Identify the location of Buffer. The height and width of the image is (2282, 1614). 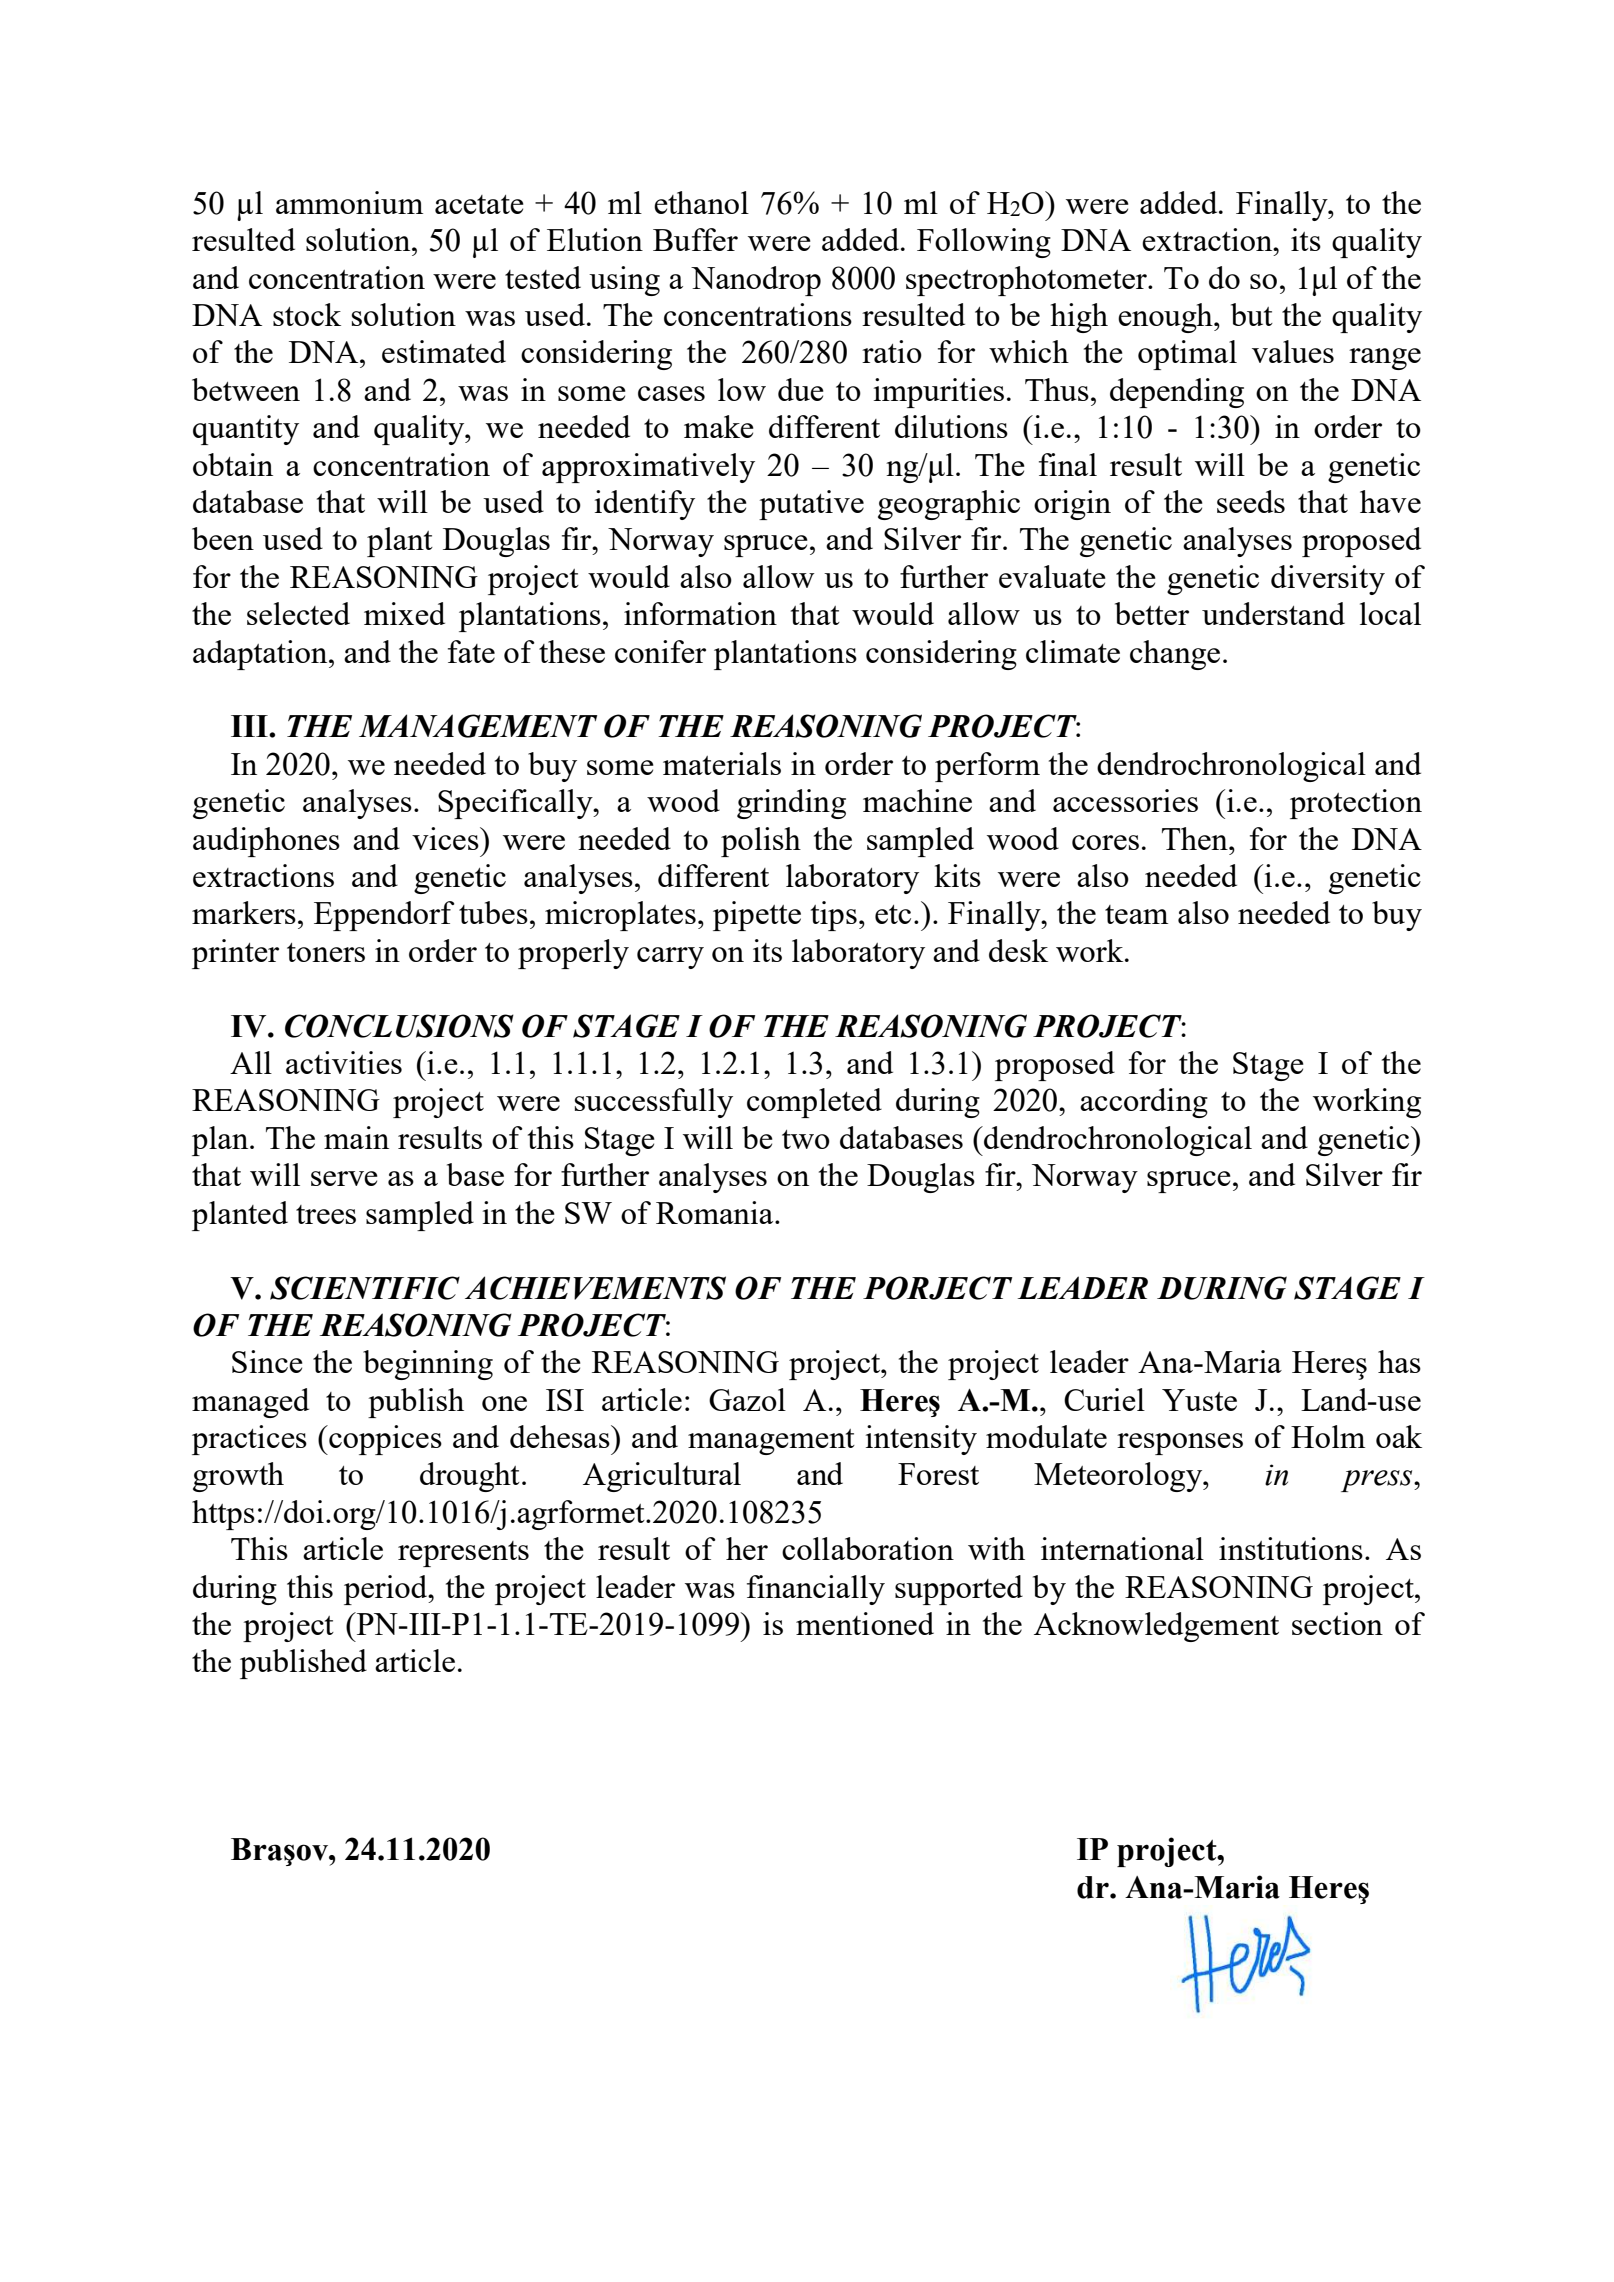
(695, 239).
